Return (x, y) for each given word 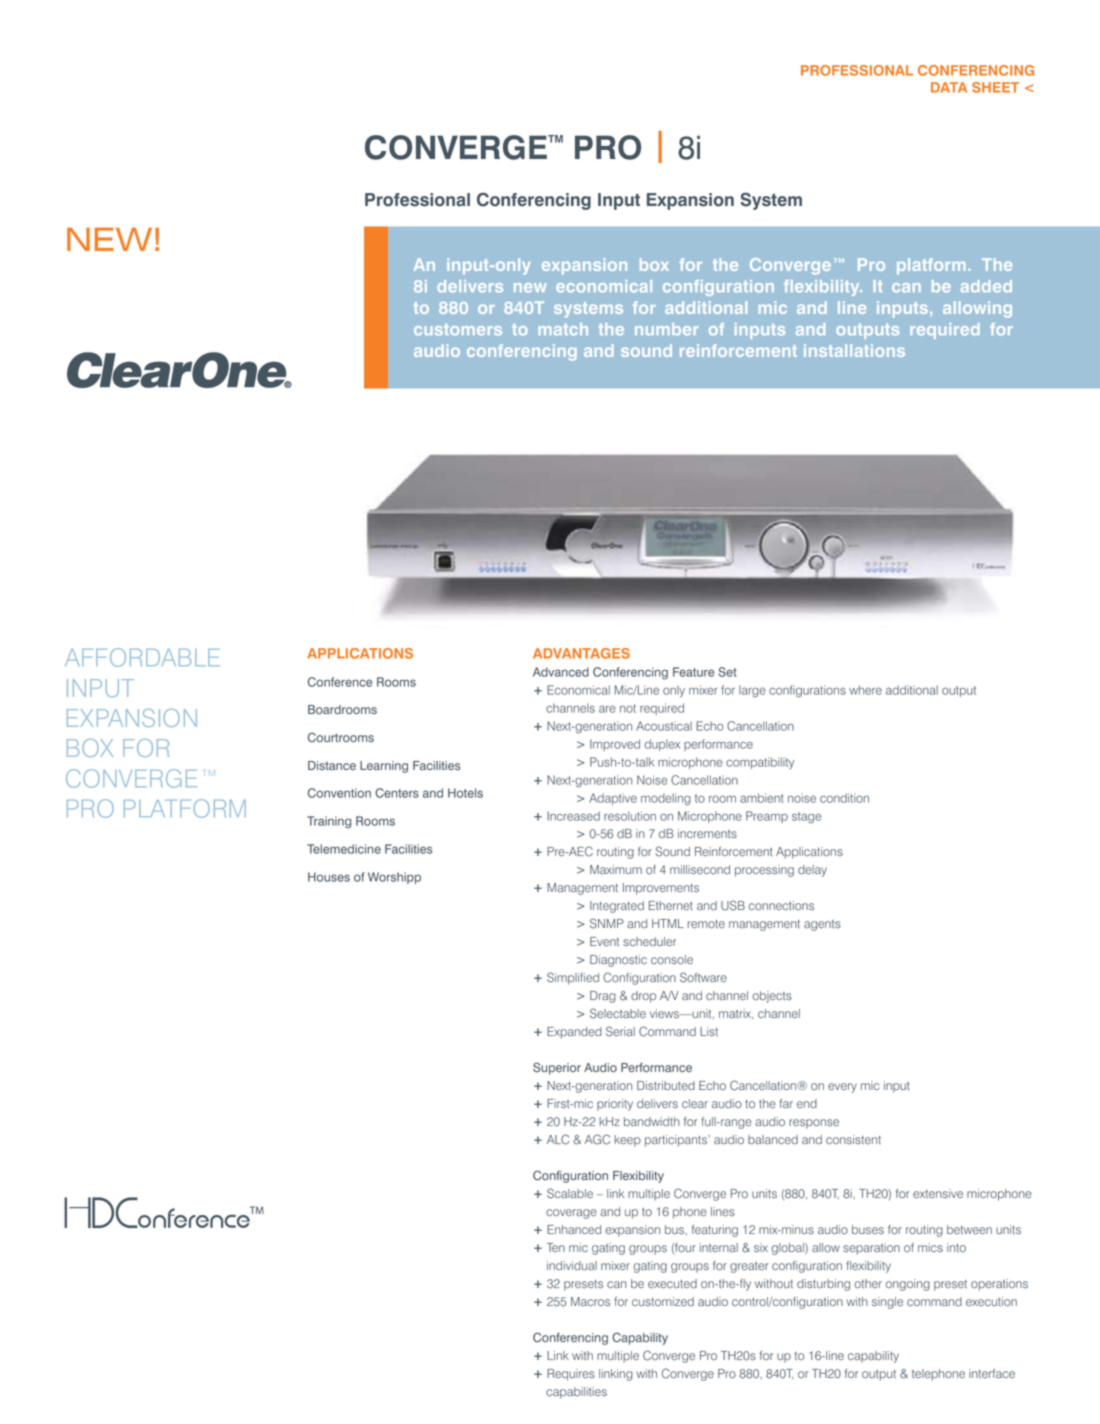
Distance (332, 765)
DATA (949, 87)
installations (854, 350)
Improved (615, 745)
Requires (571, 1375)
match (563, 329)
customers (458, 330)
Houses (329, 877)
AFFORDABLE (142, 657)
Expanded (574, 1033)
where (865, 690)
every (842, 1088)
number (666, 329)
